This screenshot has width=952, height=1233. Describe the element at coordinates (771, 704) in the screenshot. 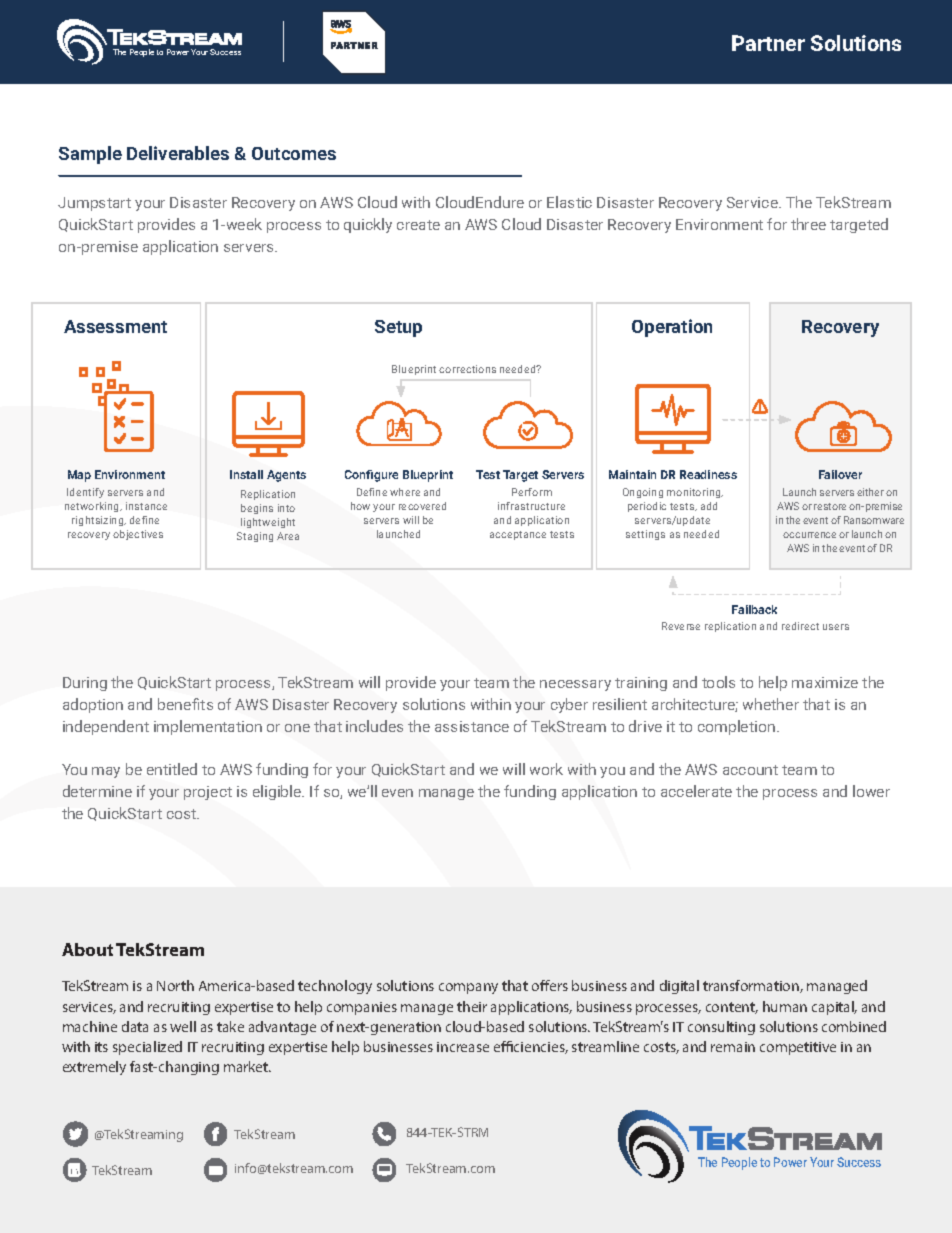

I see `whether` at that location.
